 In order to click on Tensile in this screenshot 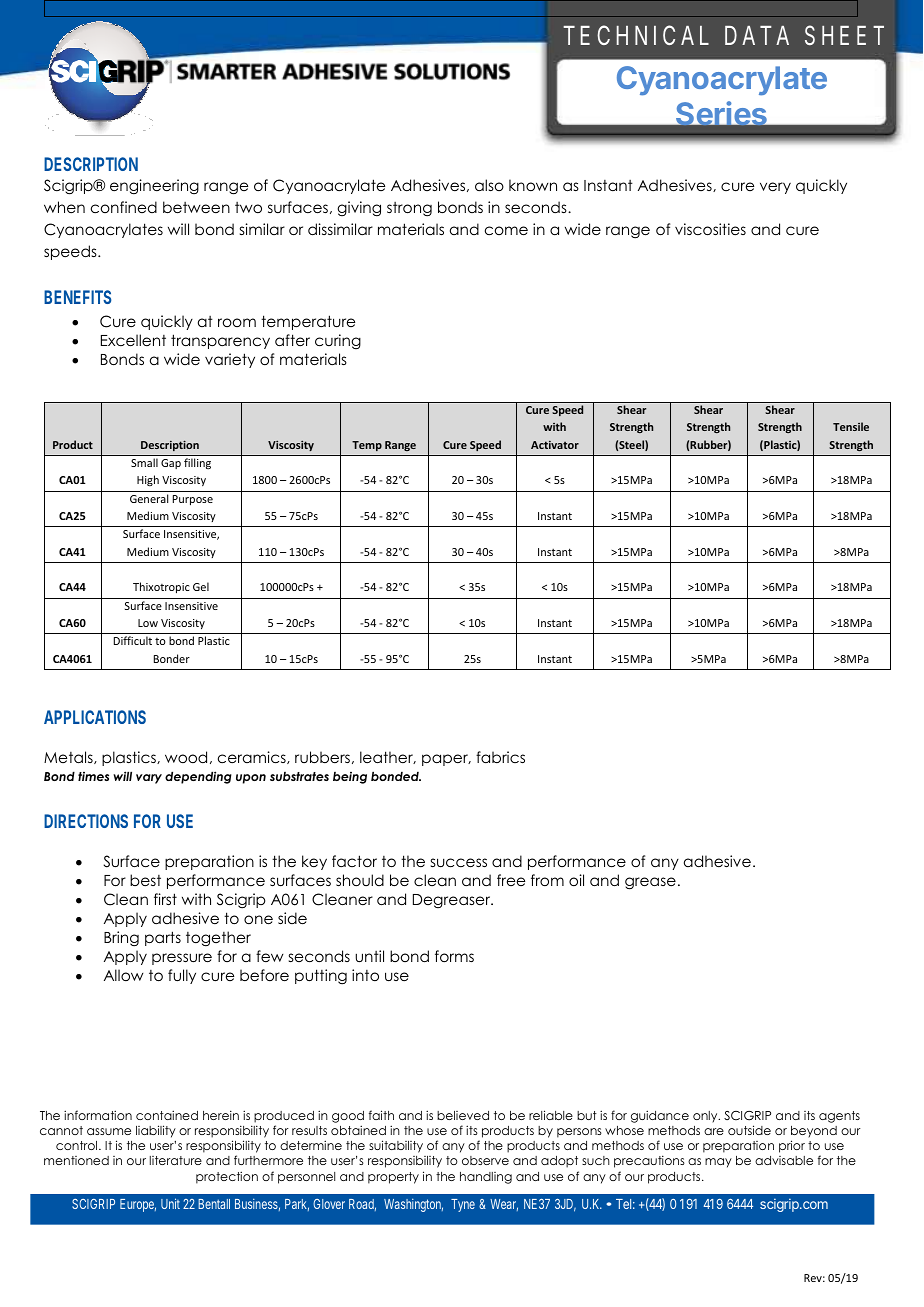, I will do `click(851, 426)`.
